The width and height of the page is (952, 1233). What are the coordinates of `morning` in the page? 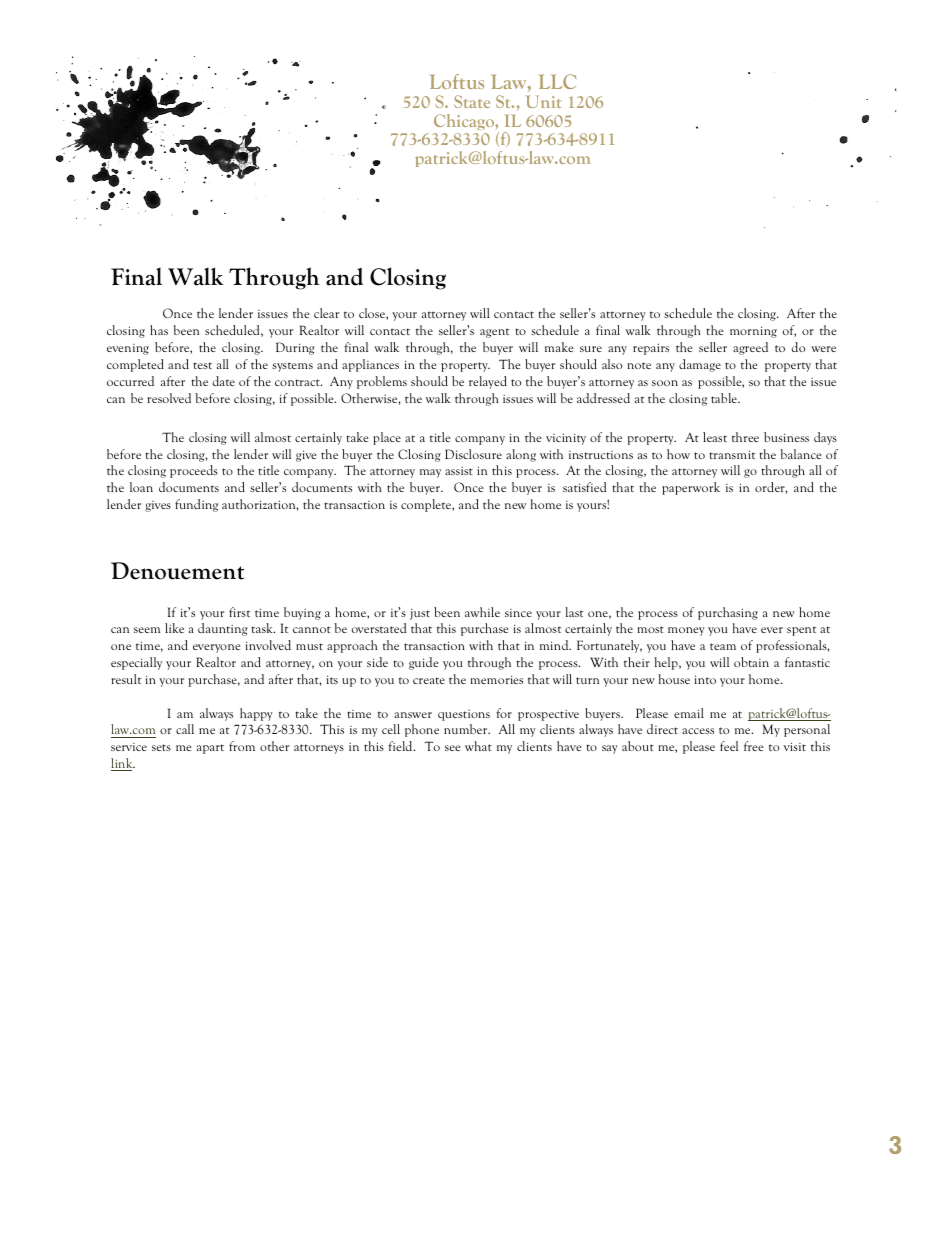 It's located at (753, 332).
